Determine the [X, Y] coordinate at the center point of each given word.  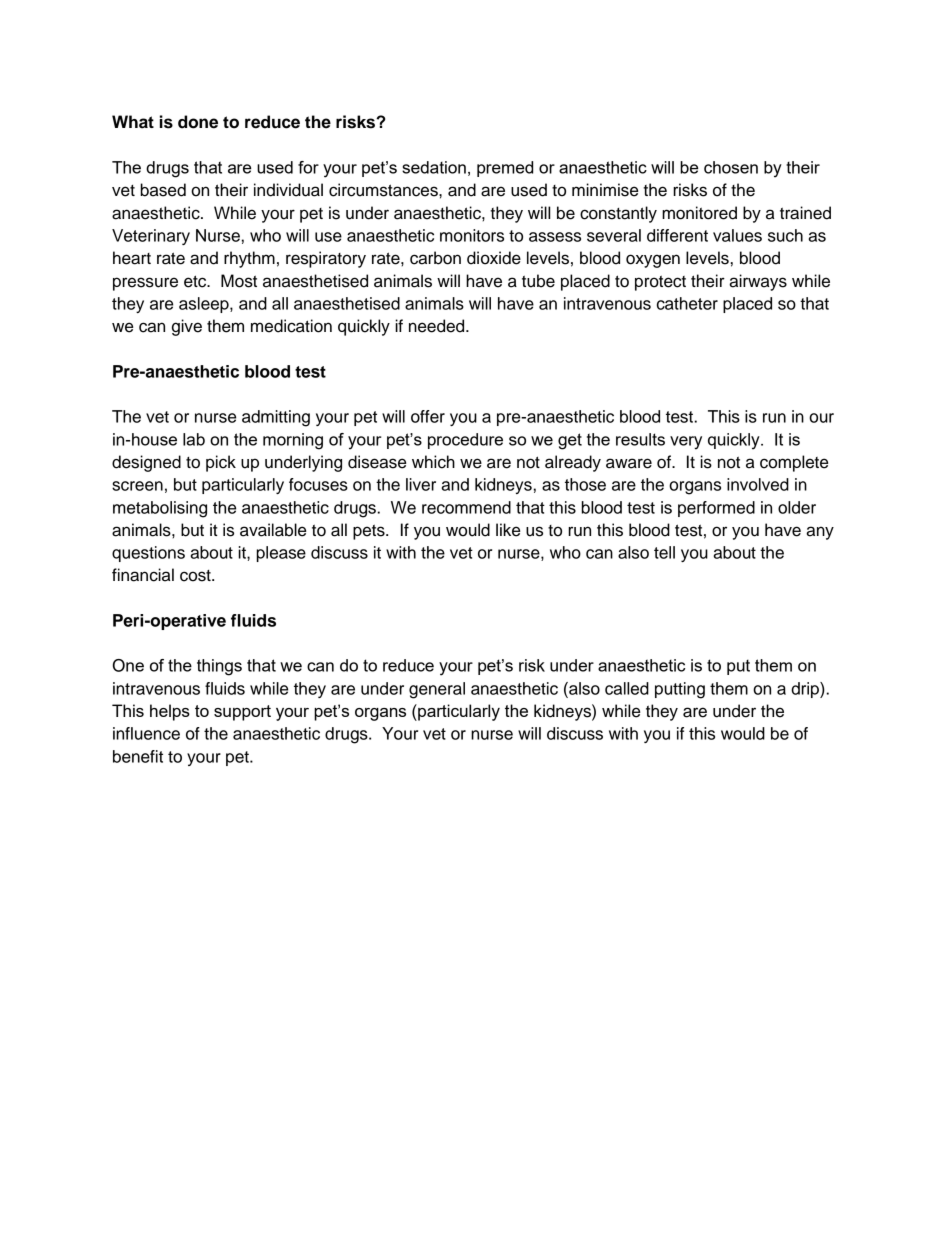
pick [221, 463]
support [242, 713]
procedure [465, 441]
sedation [434, 167]
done [198, 122]
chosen [731, 167]
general [437, 690]
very [686, 443]
